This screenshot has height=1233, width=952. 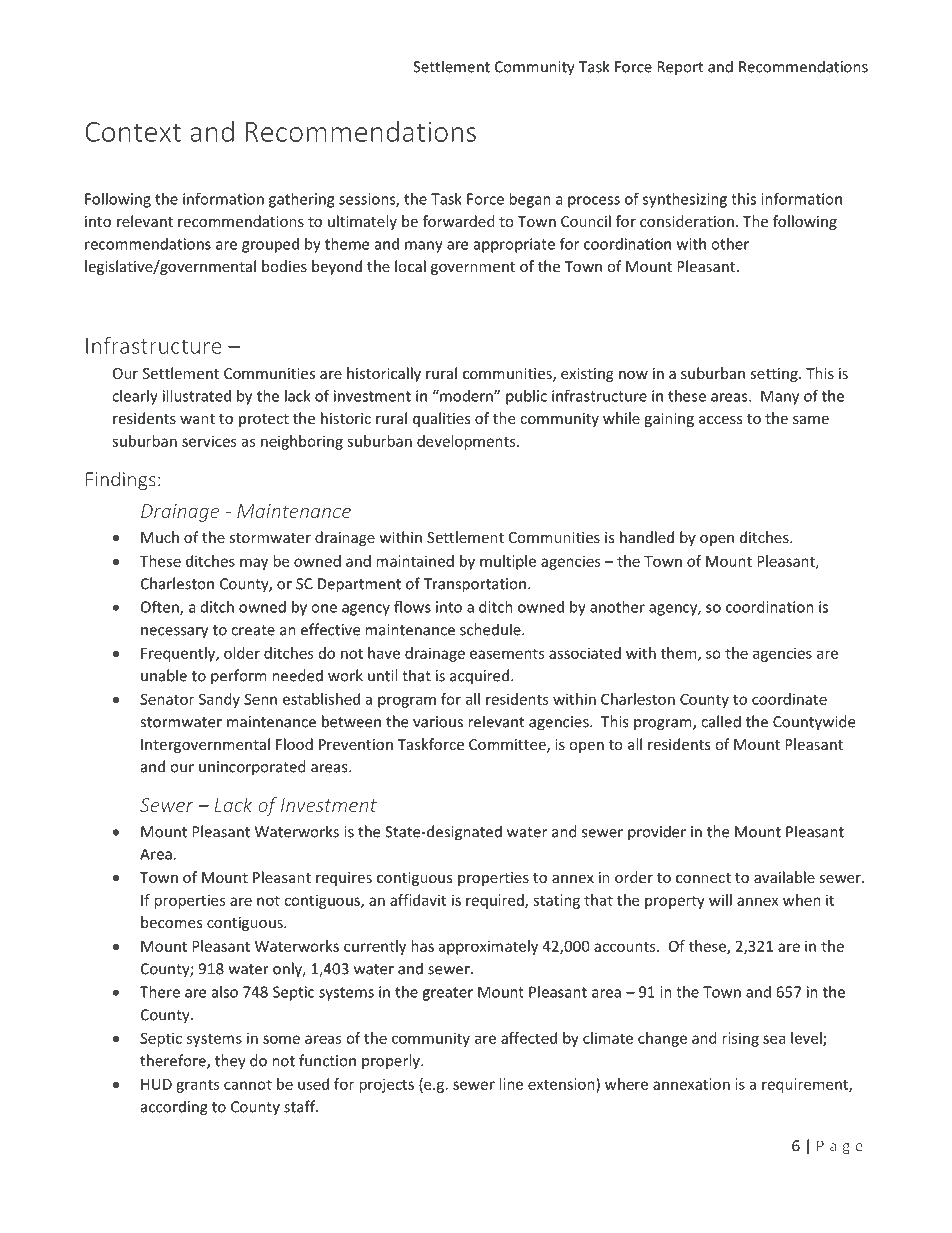 I want to click on according, so click(x=174, y=1108).
